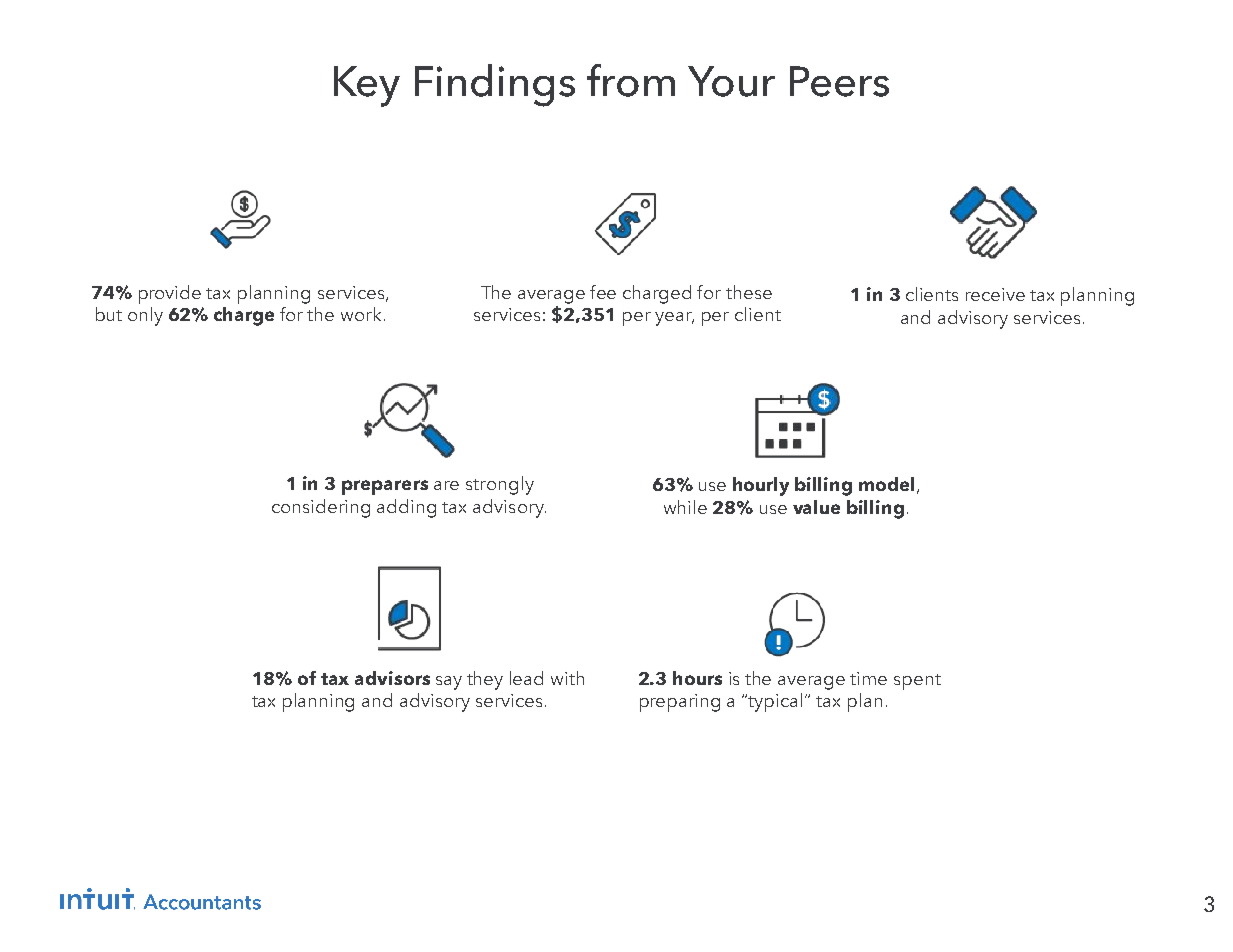 The image size is (1233, 952). What do you see at coordinates (367, 86) in the image?
I see `Key` at bounding box center [367, 86].
